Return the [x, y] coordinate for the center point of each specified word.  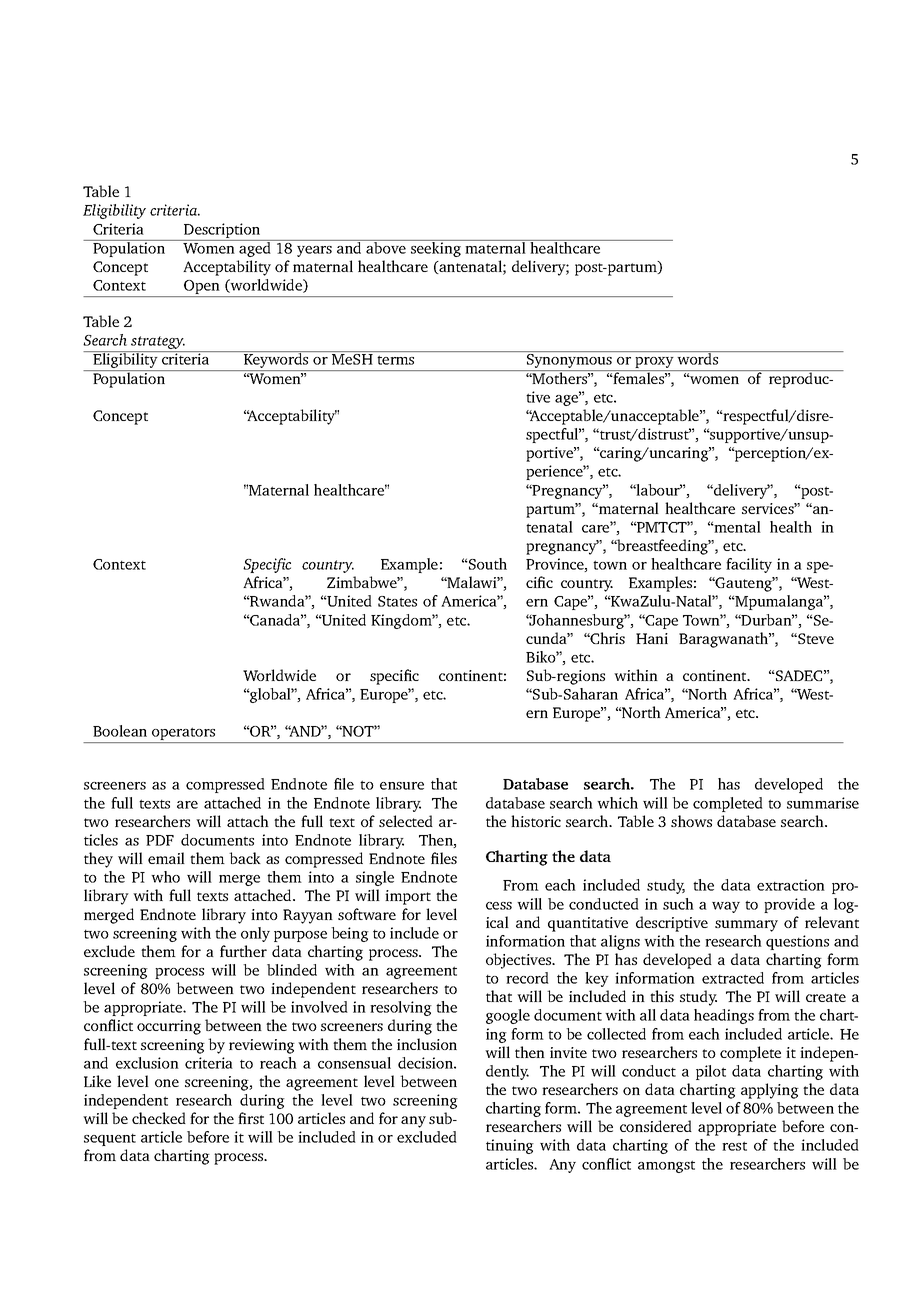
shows [691, 821]
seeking [436, 248]
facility [749, 565]
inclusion [427, 1044]
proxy [654, 364]
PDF [160, 840]
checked [159, 1118]
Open [202, 288]
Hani [652, 638]
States [397, 601]
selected [406, 821]
